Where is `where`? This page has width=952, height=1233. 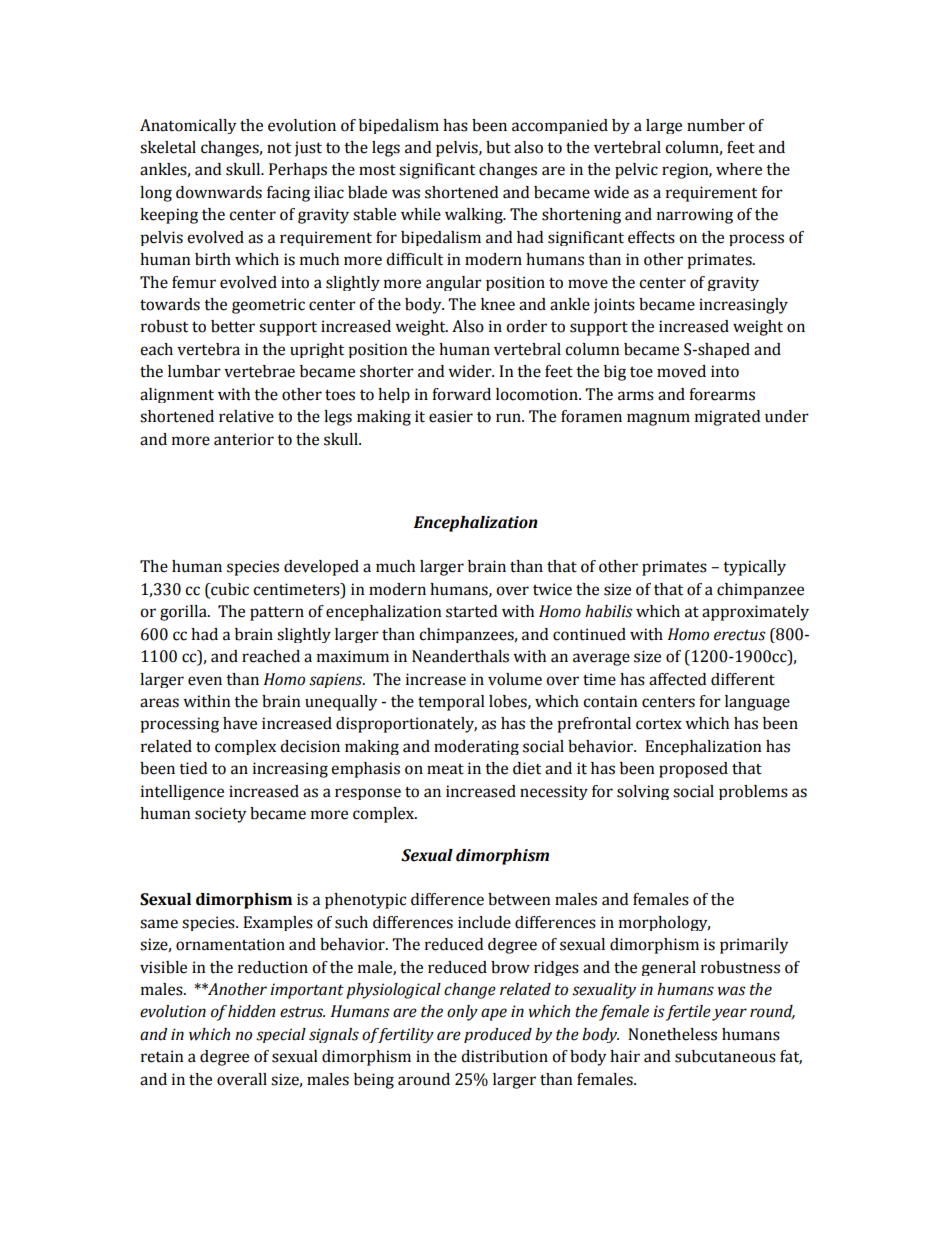
where is located at coordinates (739, 169).
